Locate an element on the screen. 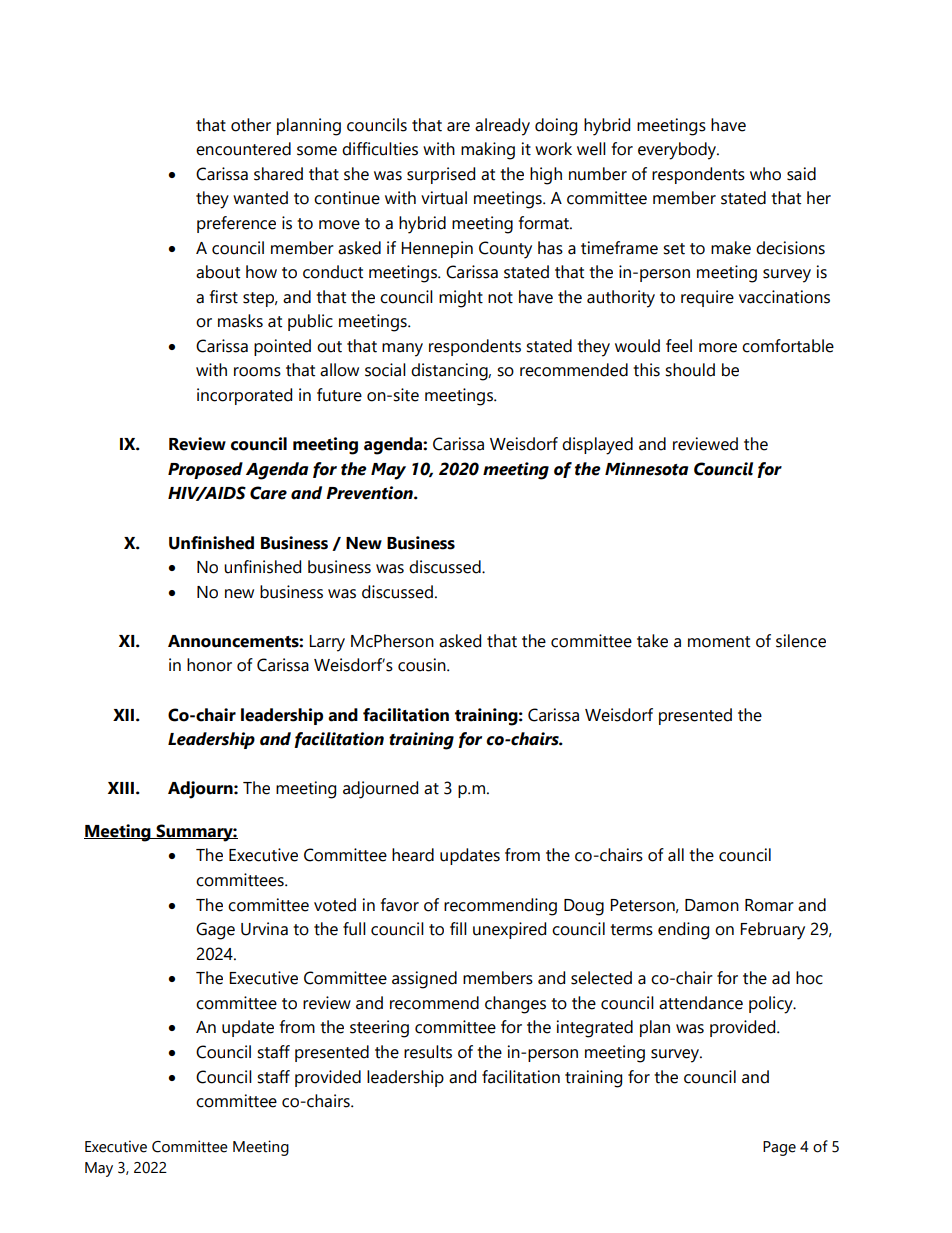 The image size is (952, 1233). moment is located at coordinates (719, 642).
